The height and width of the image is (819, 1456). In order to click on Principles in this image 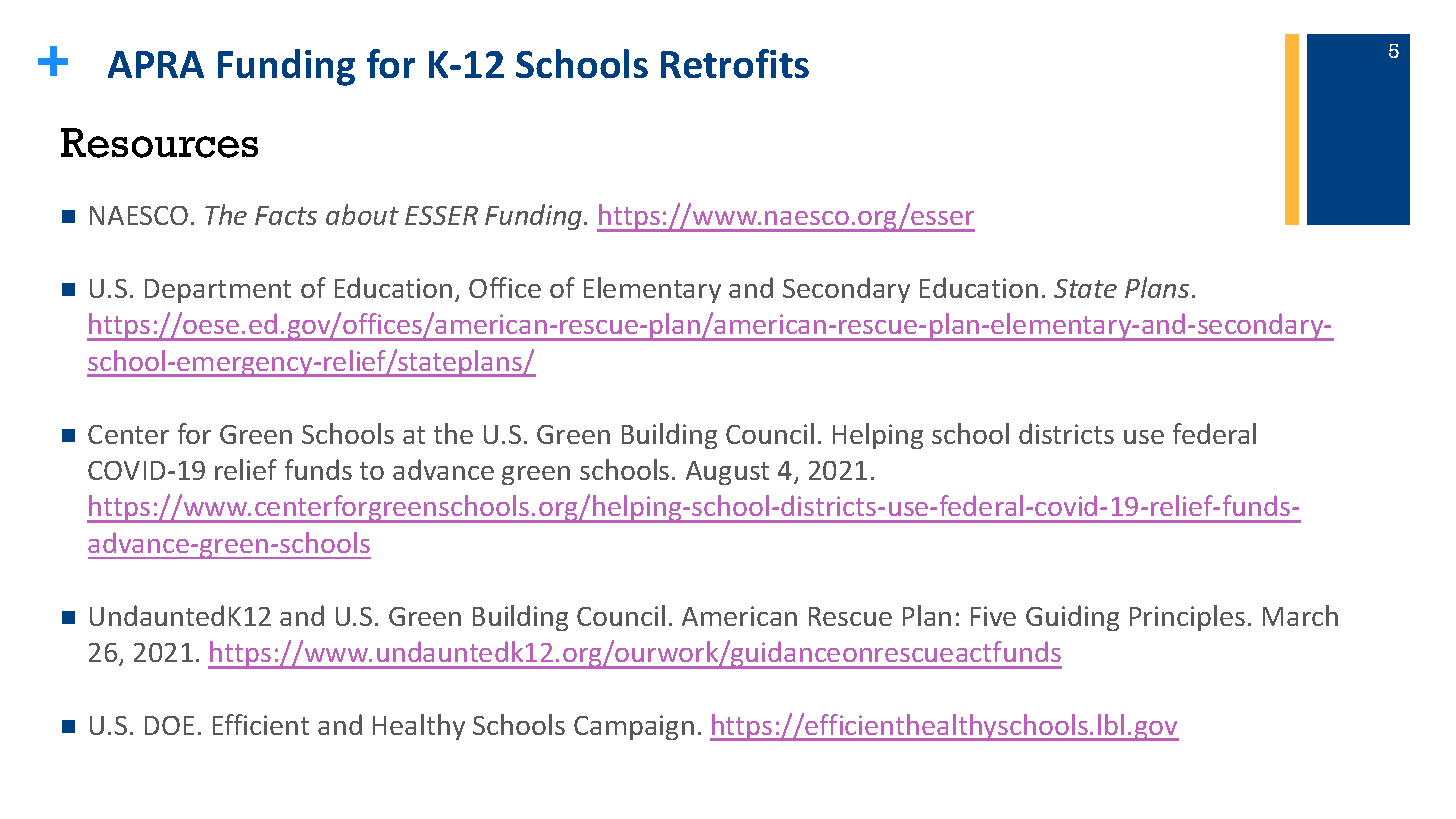, I will do `click(1187, 618)`.
